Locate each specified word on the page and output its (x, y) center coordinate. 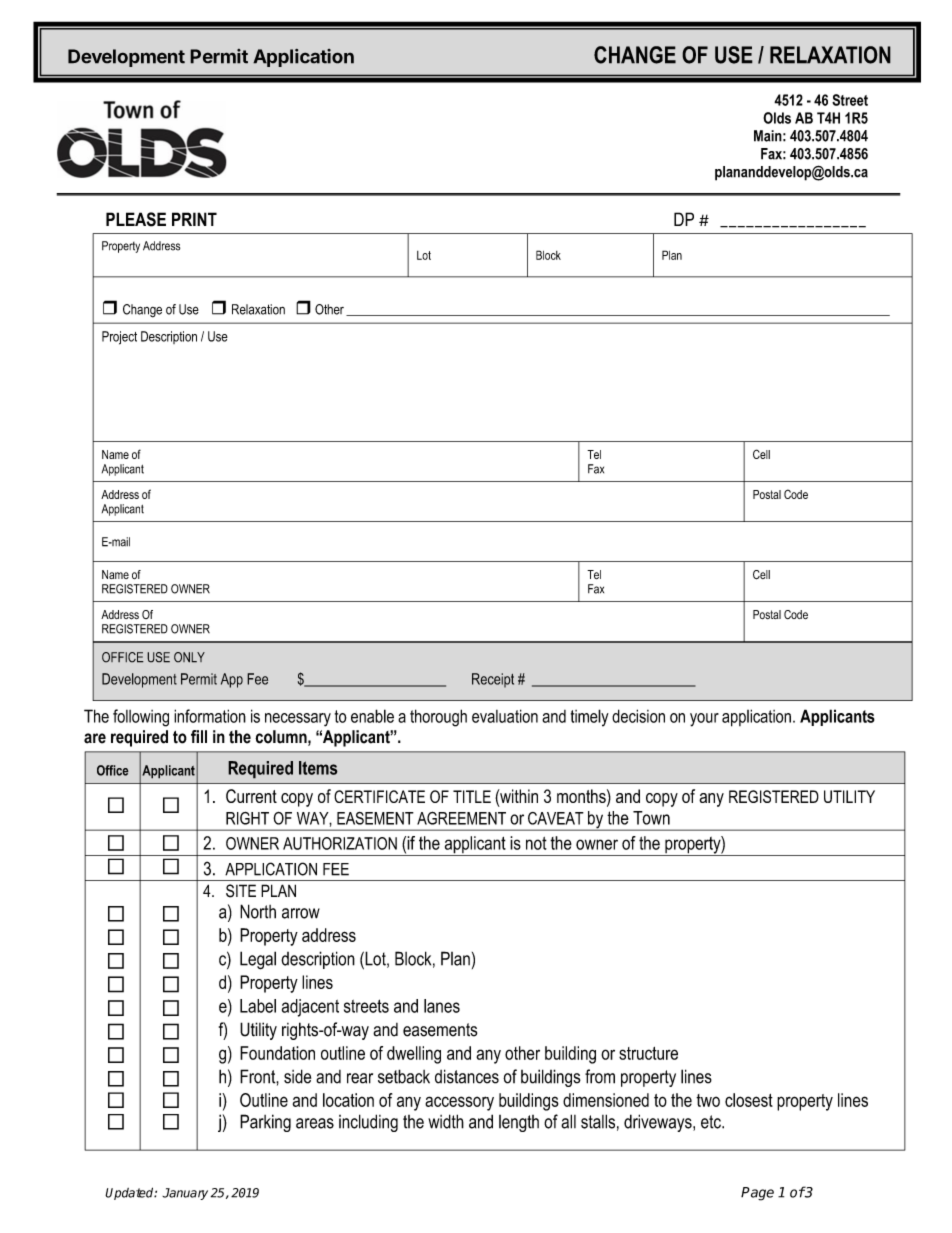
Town (651, 818)
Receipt (493, 680)
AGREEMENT (461, 818)
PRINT (194, 219)
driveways (659, 1123)
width (446, 1121)
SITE (241, 891)
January (185, 1194)
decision (638, 716)
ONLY (189, 657)
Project (119, 338)
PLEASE (136, 219)
